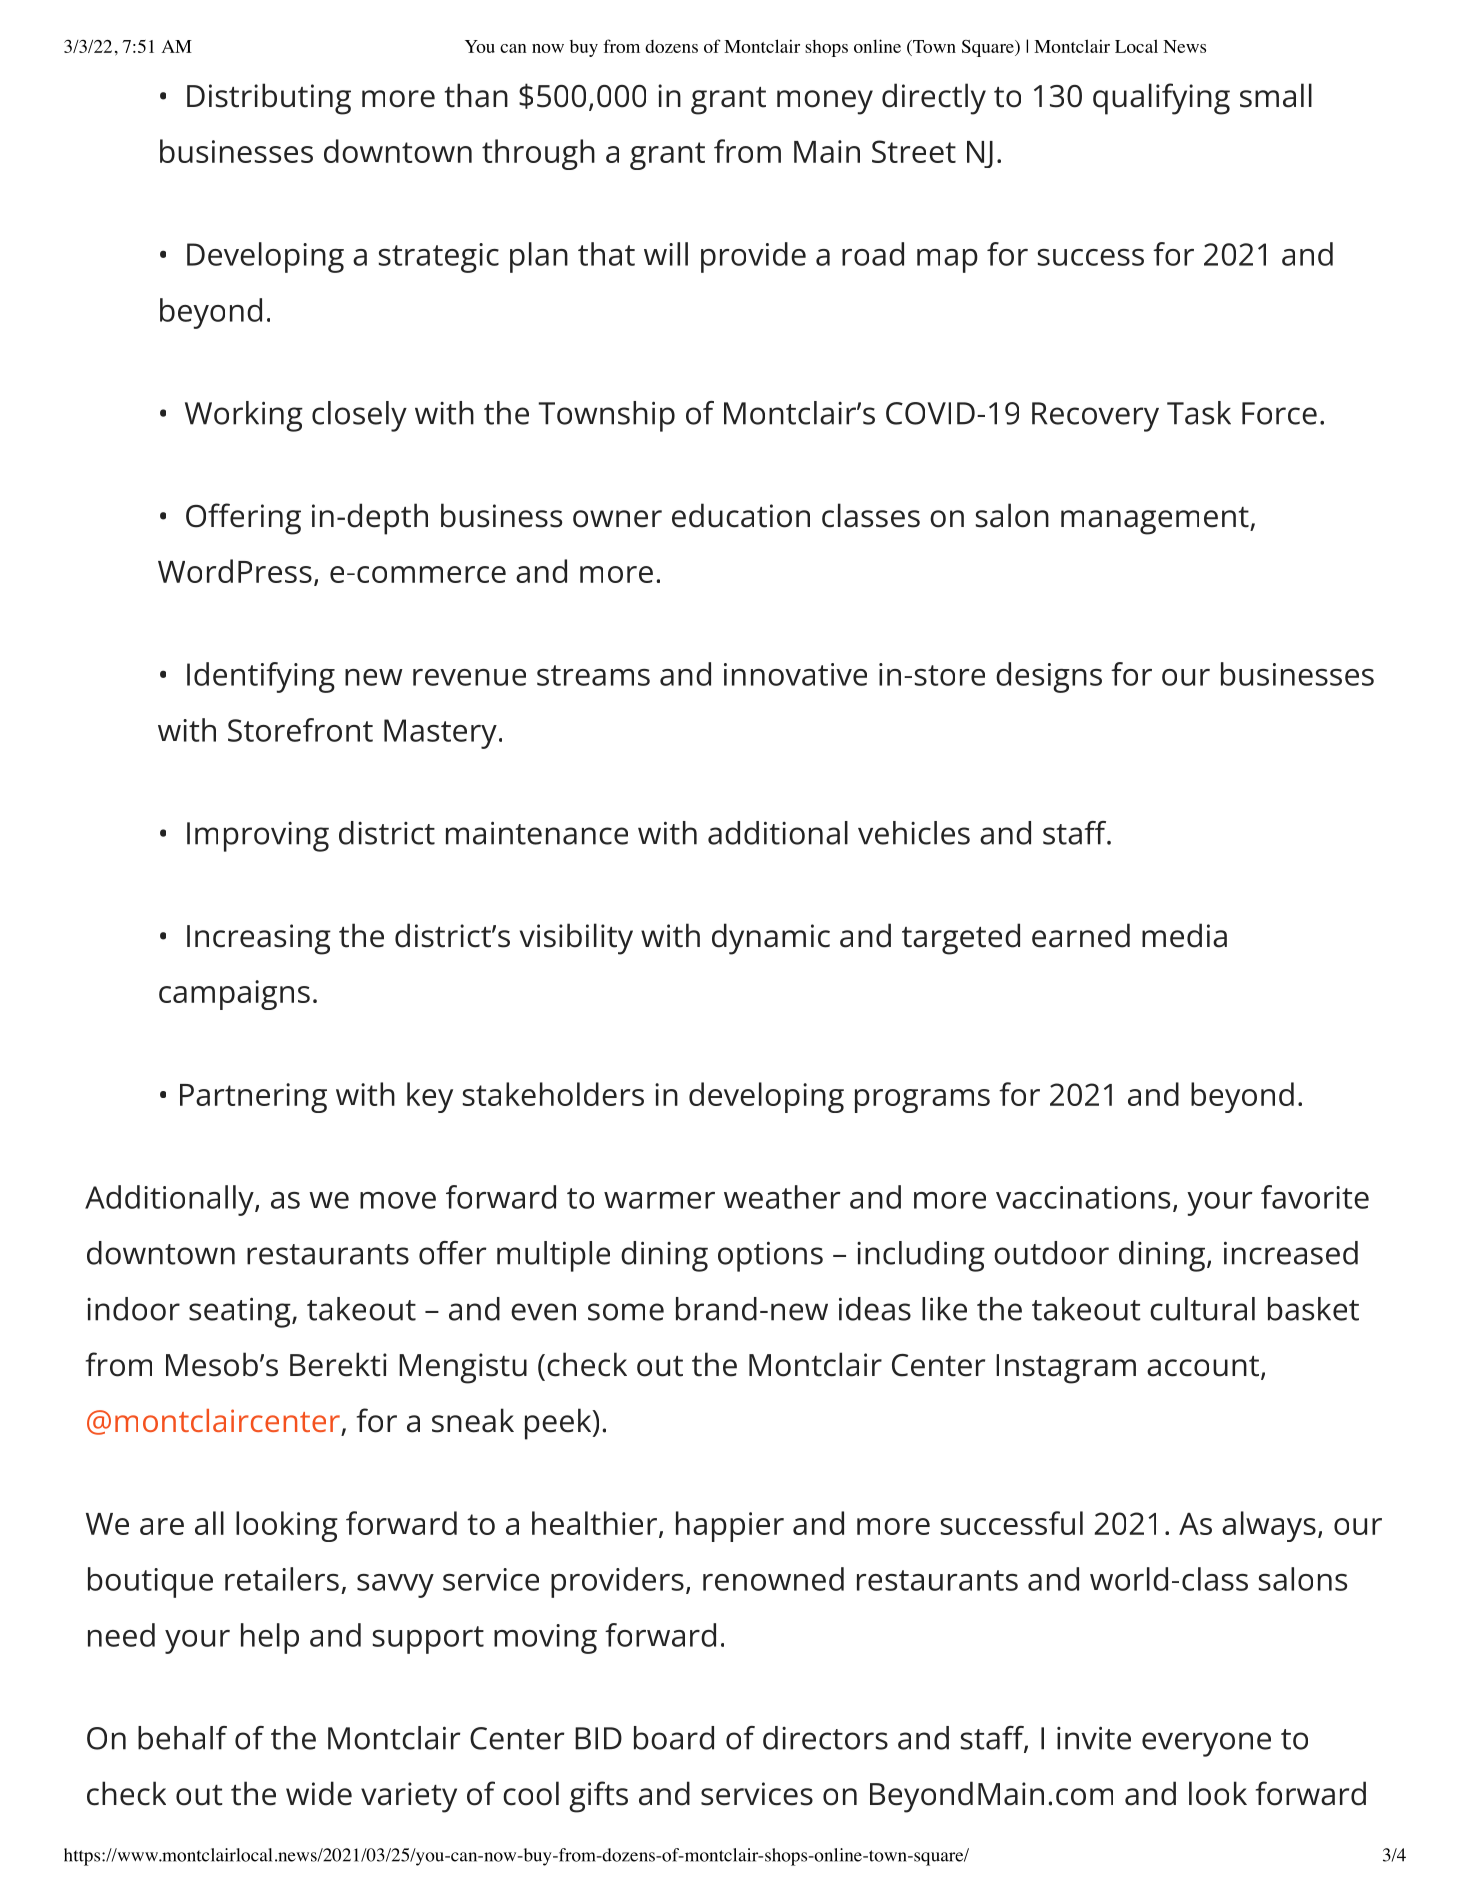  I want to click on Identifying, so click(261, 677).
